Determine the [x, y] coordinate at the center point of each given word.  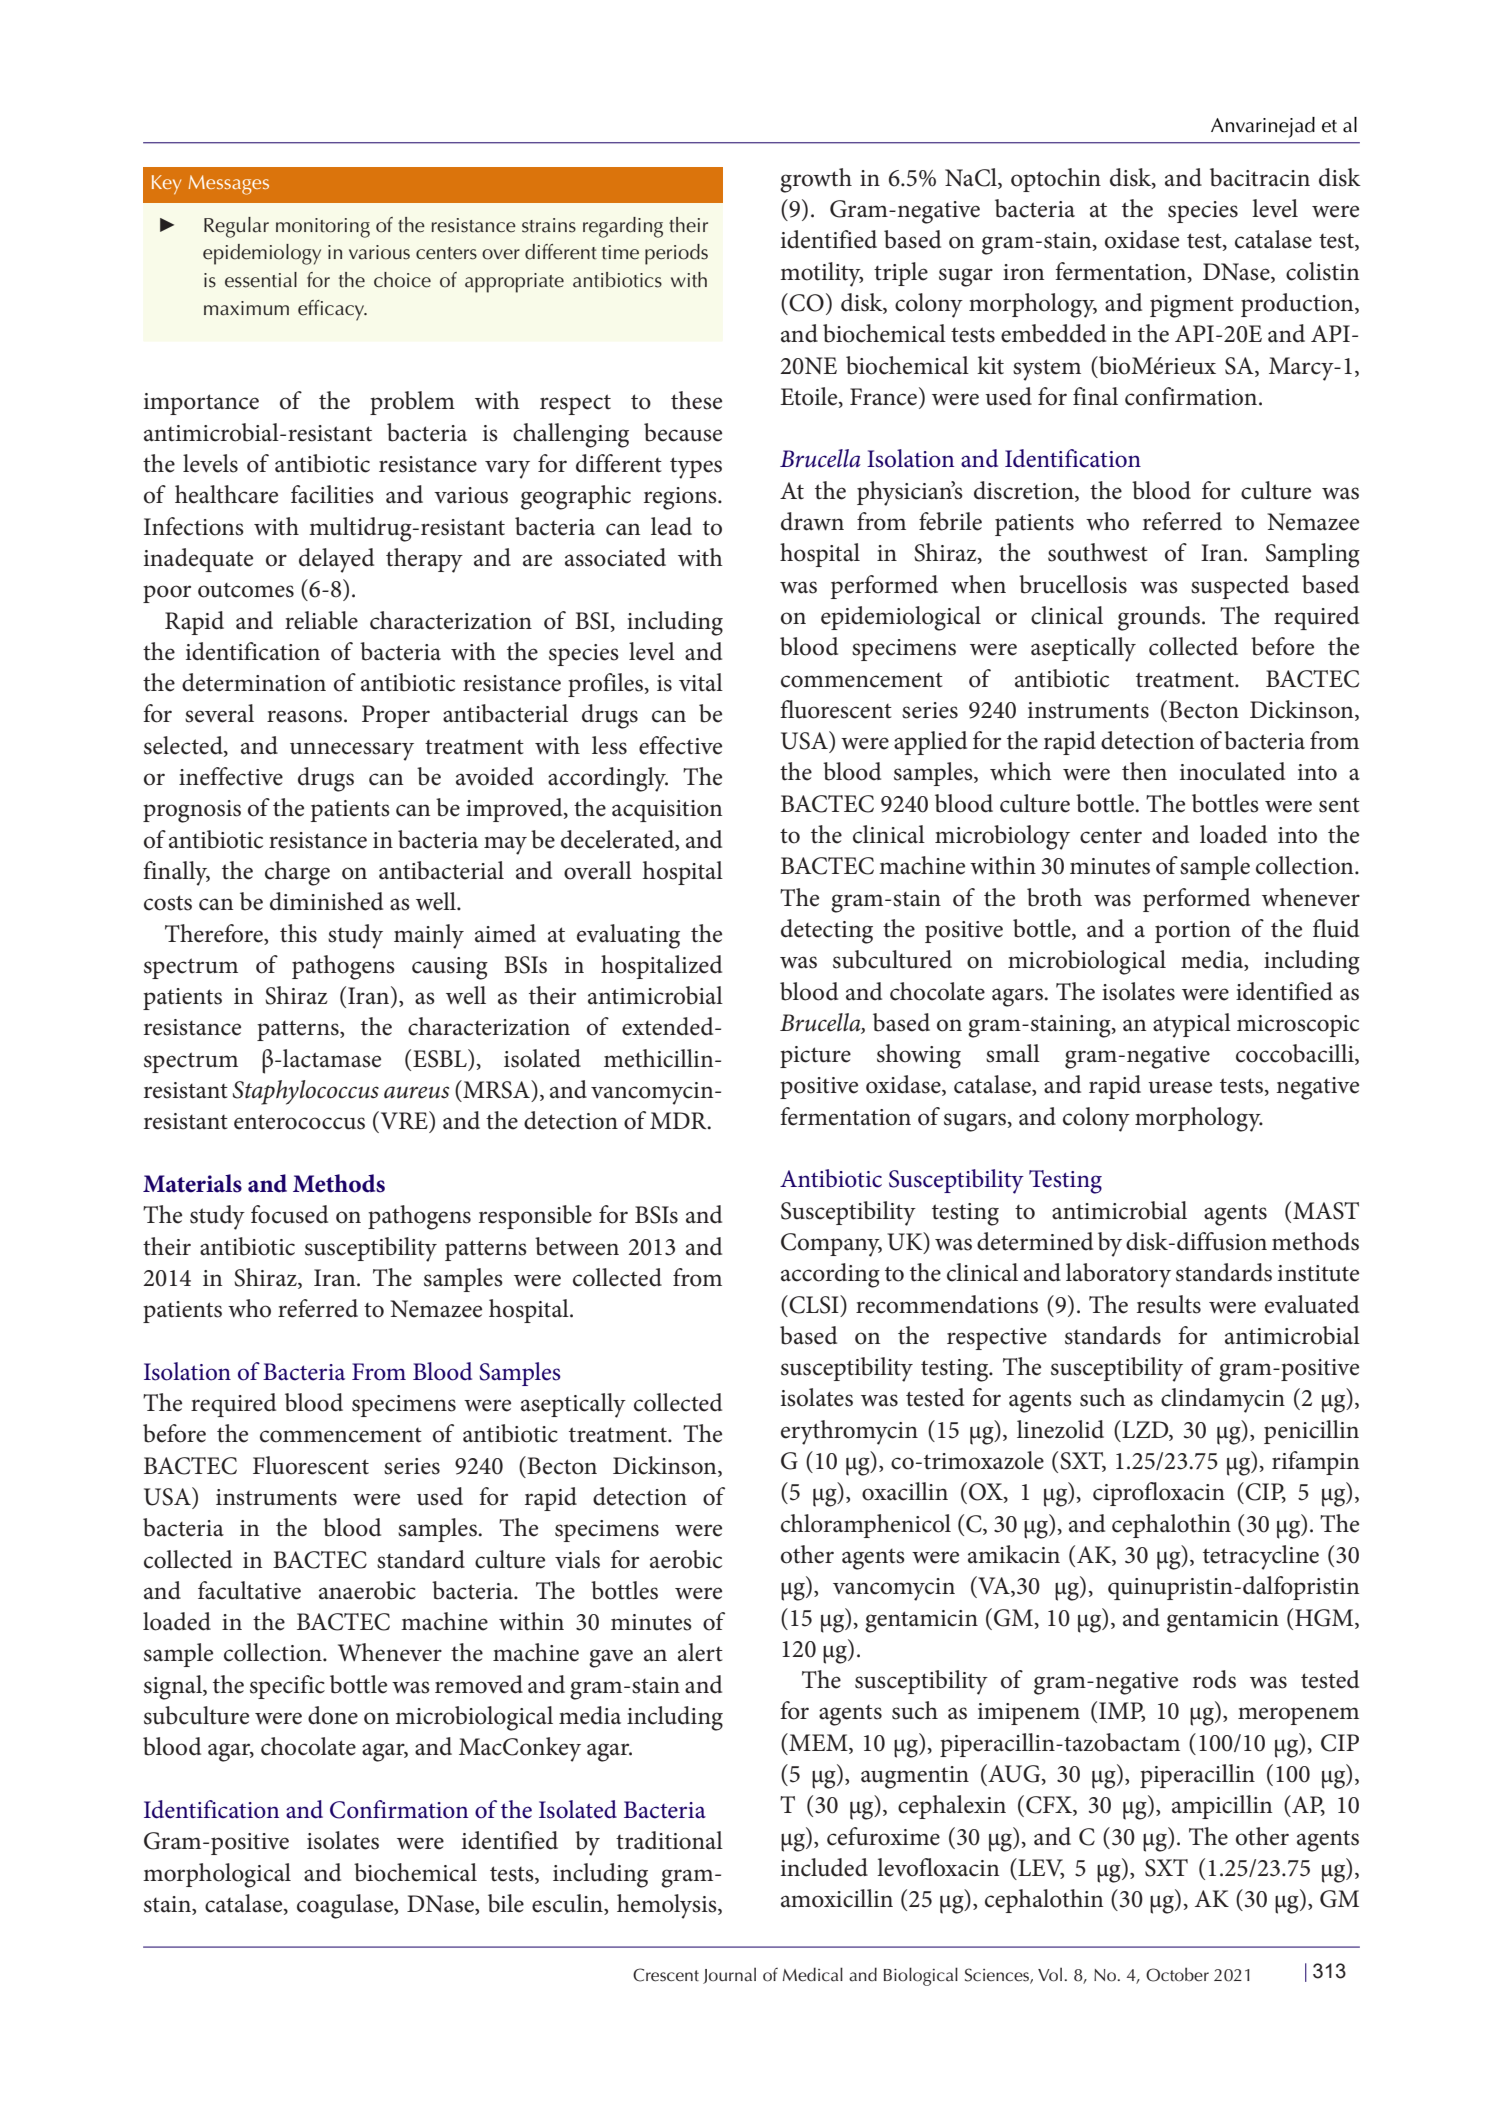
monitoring [323, 228]
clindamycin [1223, 1400]
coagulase [346, 1906]
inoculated [1232, 771]
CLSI [815, 1304]
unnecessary [352, 751]
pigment [1192, 306]
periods [676, 254]
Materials [192, 1183]
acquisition [667, 811]
